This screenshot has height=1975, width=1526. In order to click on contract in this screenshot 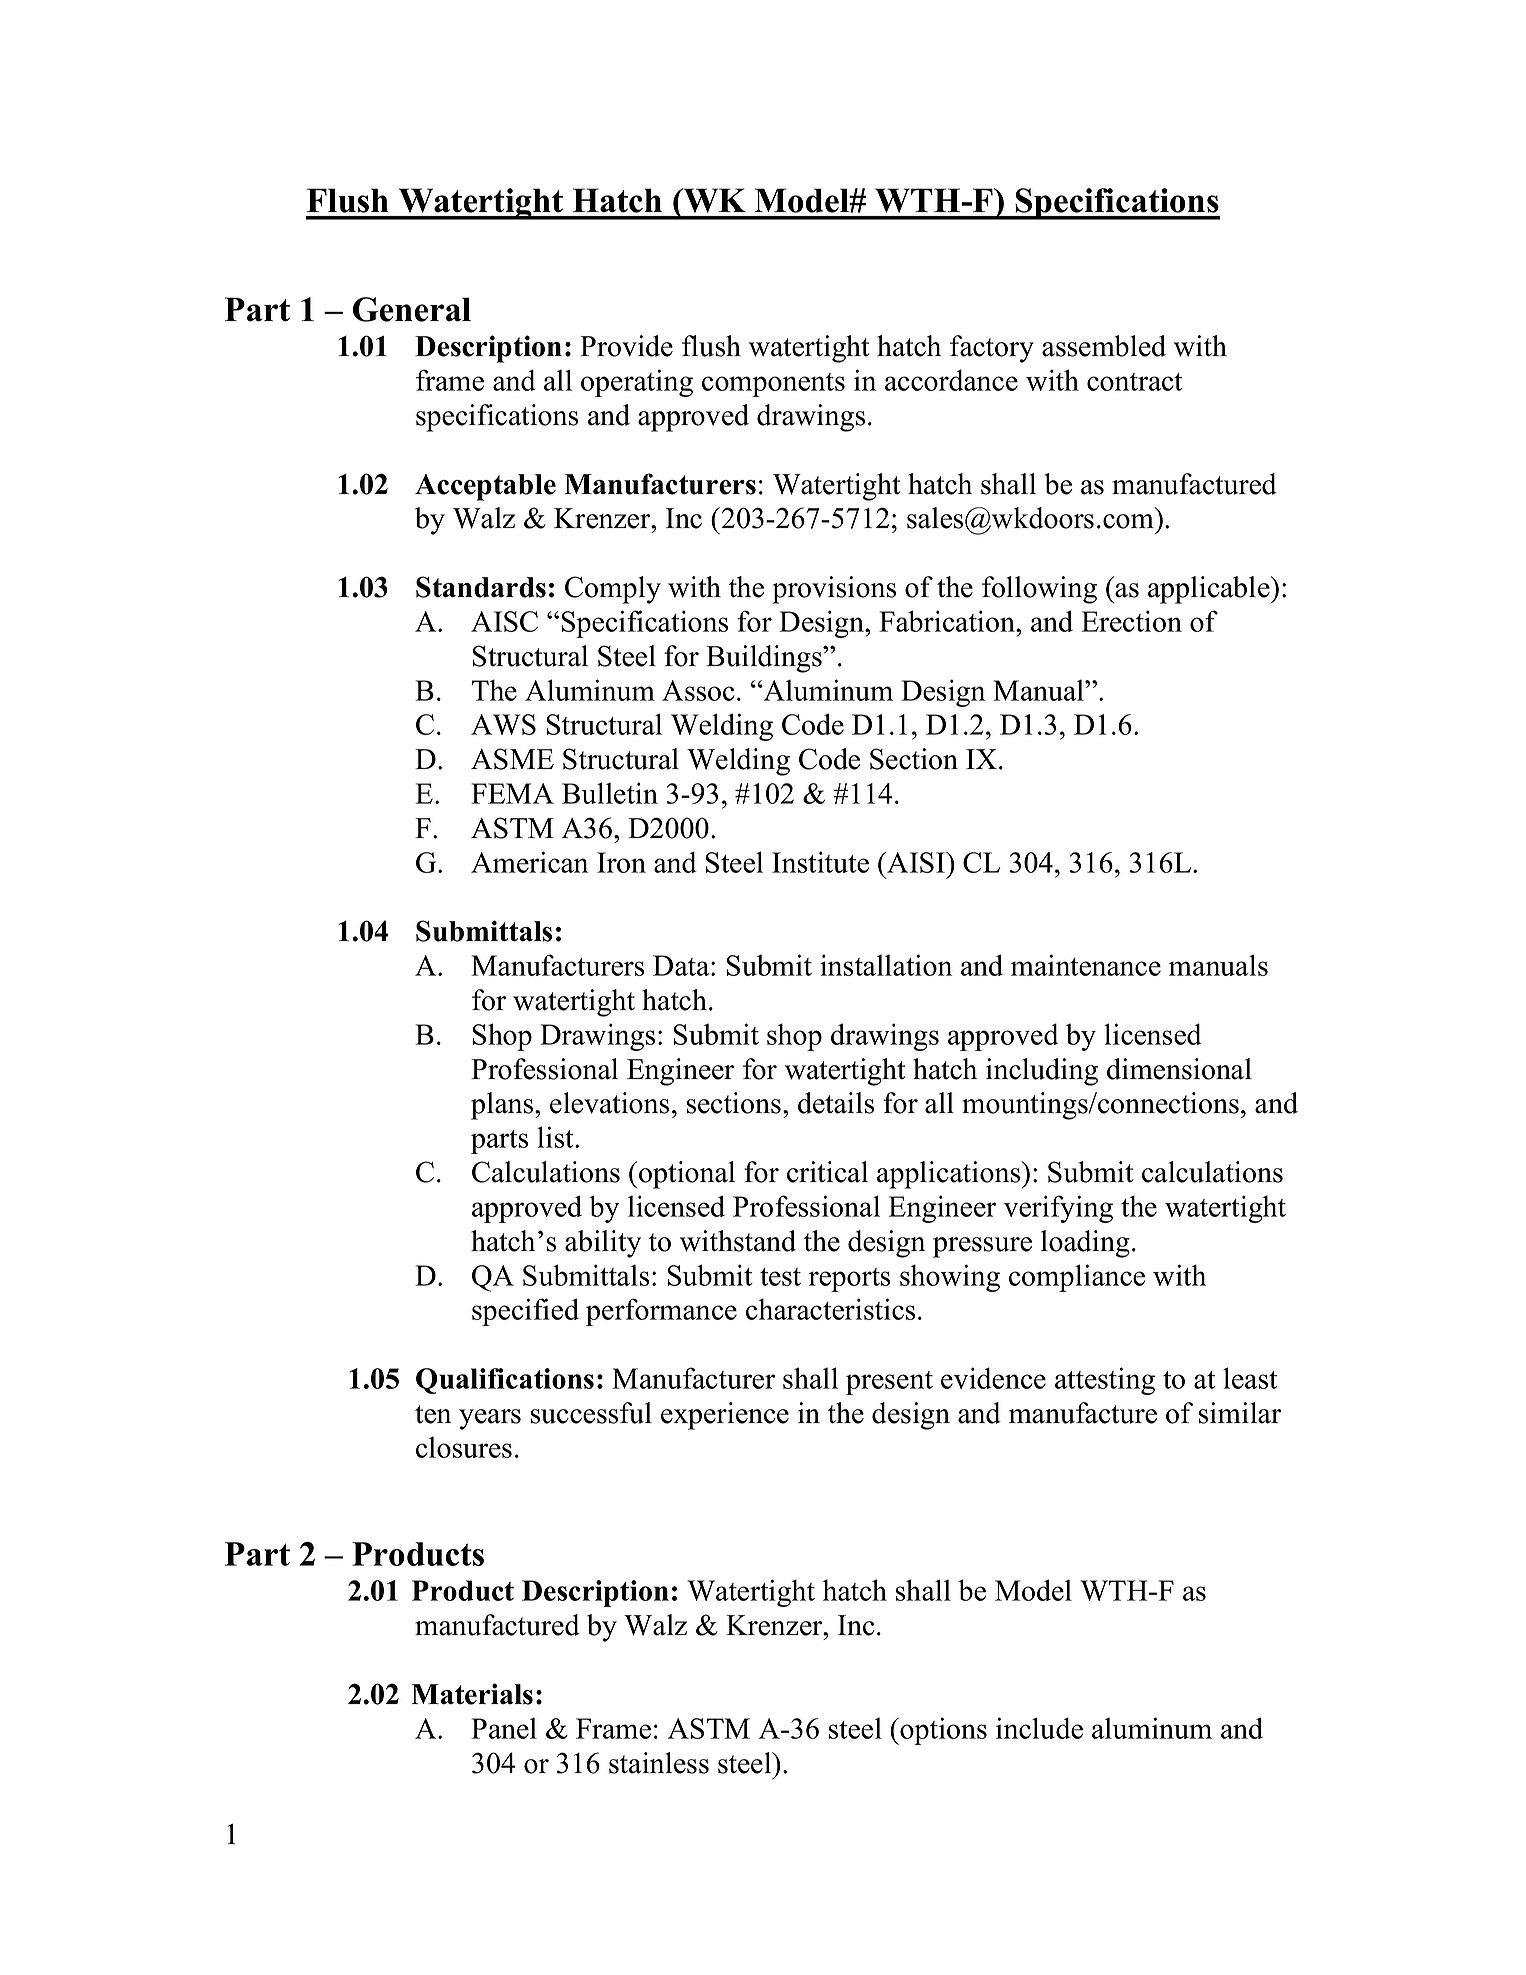, I will do `click(1134, 382)`.
